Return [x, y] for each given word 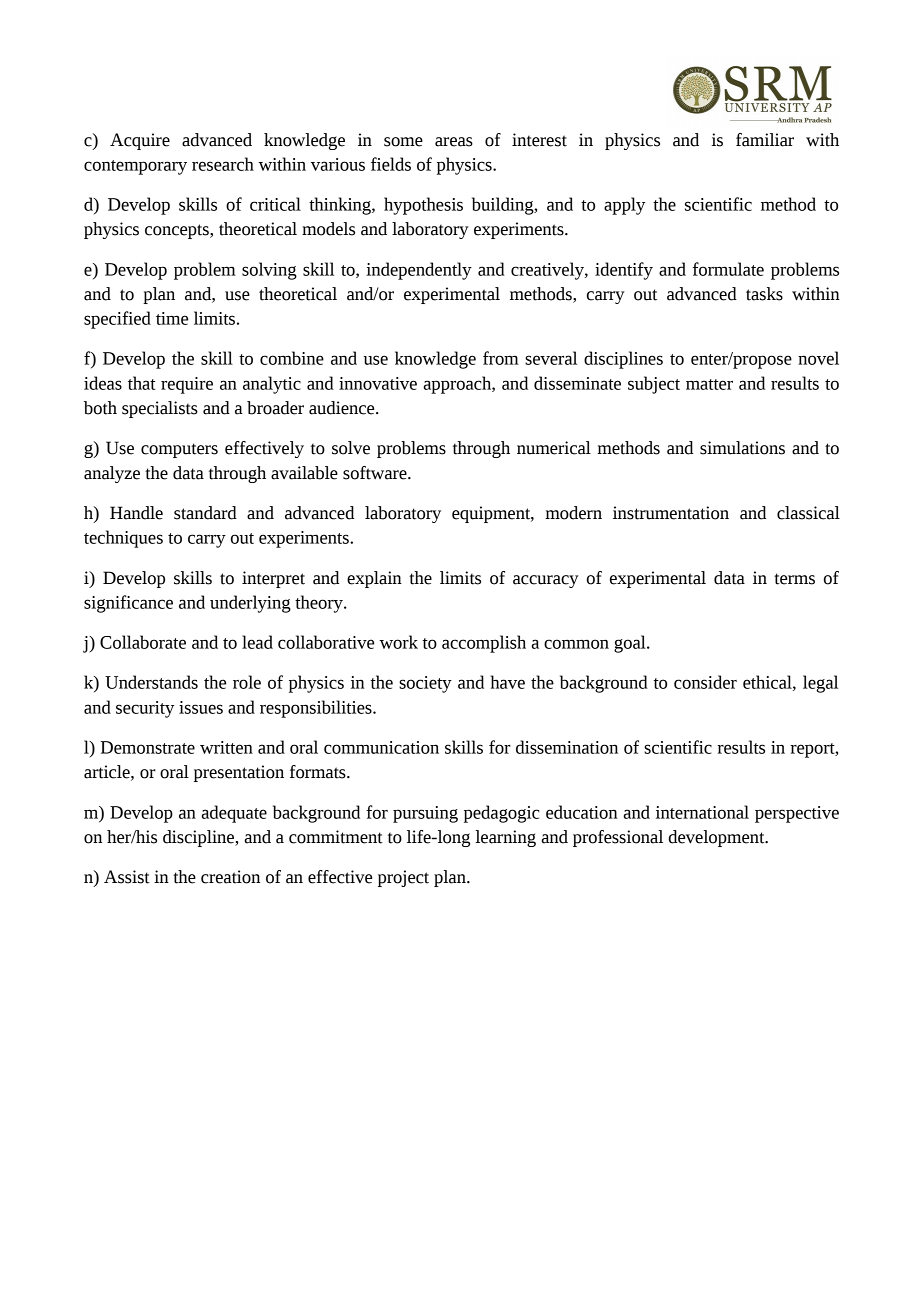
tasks [764, 294]
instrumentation [671, 513]
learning [505, 838]
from [500, 358]
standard [205, 513]
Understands [151, 682]
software [376, 473]
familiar [765, 140]
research [223, 164]
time [172, 318]
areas [454, 142]
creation [230, 877]
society [425, 684]
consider [705, 682]
